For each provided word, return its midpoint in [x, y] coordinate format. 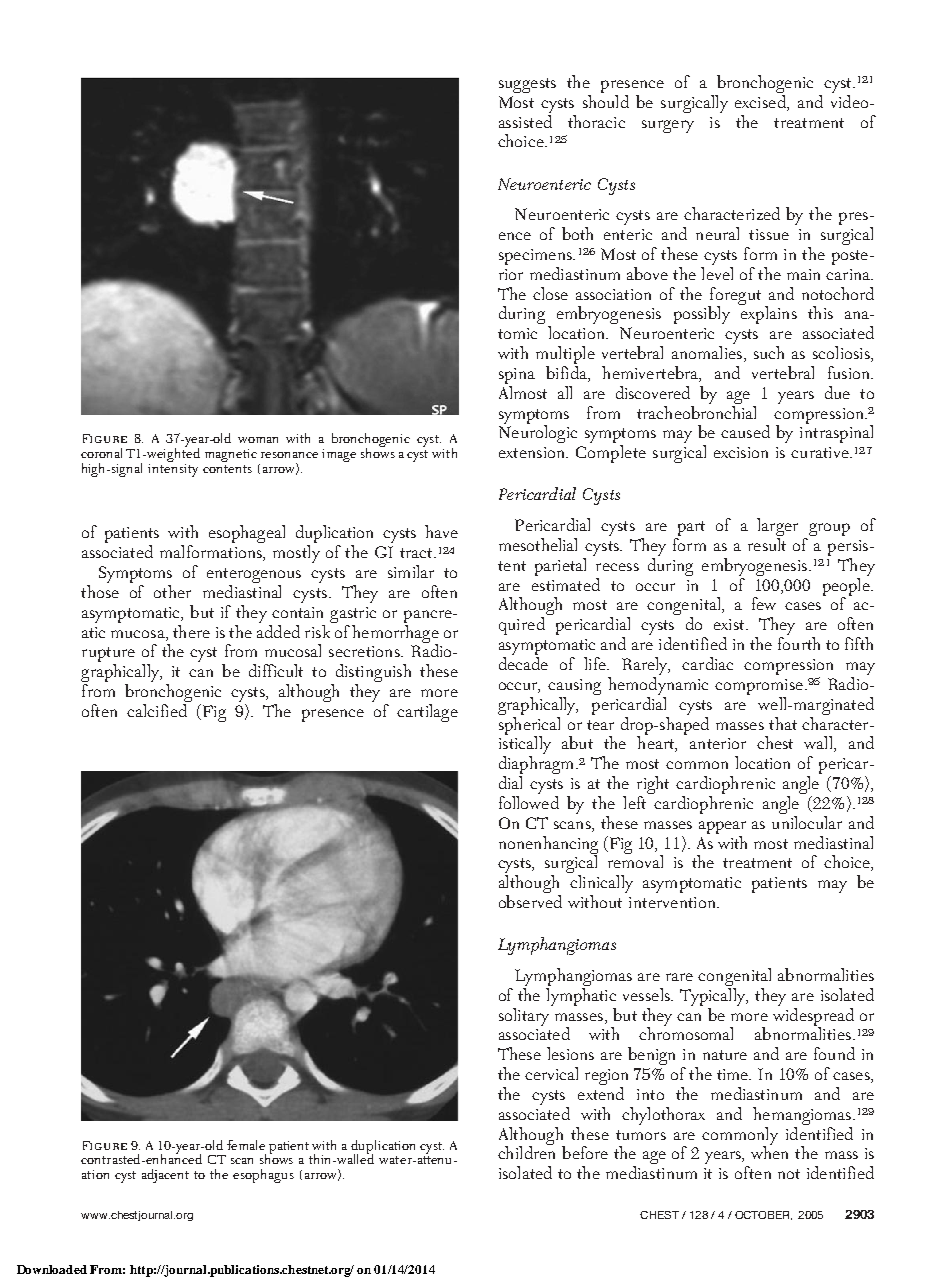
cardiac [707, 663]
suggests [527, 85]
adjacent [165, 1176]
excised [761, 100]
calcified [157, 710]
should [606, 100]
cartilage [427, 713]
